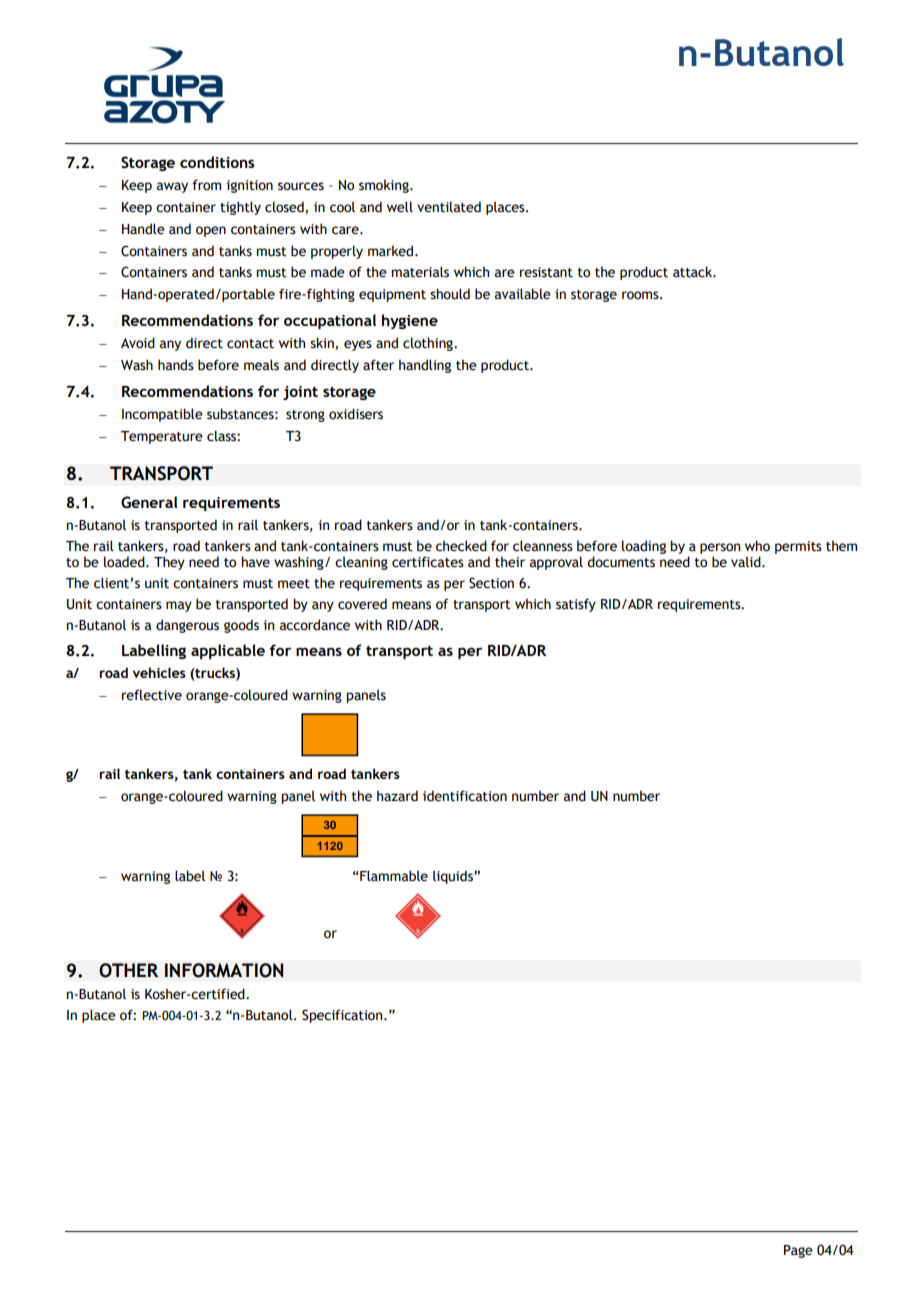 This screenshot has width=924, height=1308. Describe the element at coordinates (162, 437) in the screenshot. I see `Temperature` at that location.
